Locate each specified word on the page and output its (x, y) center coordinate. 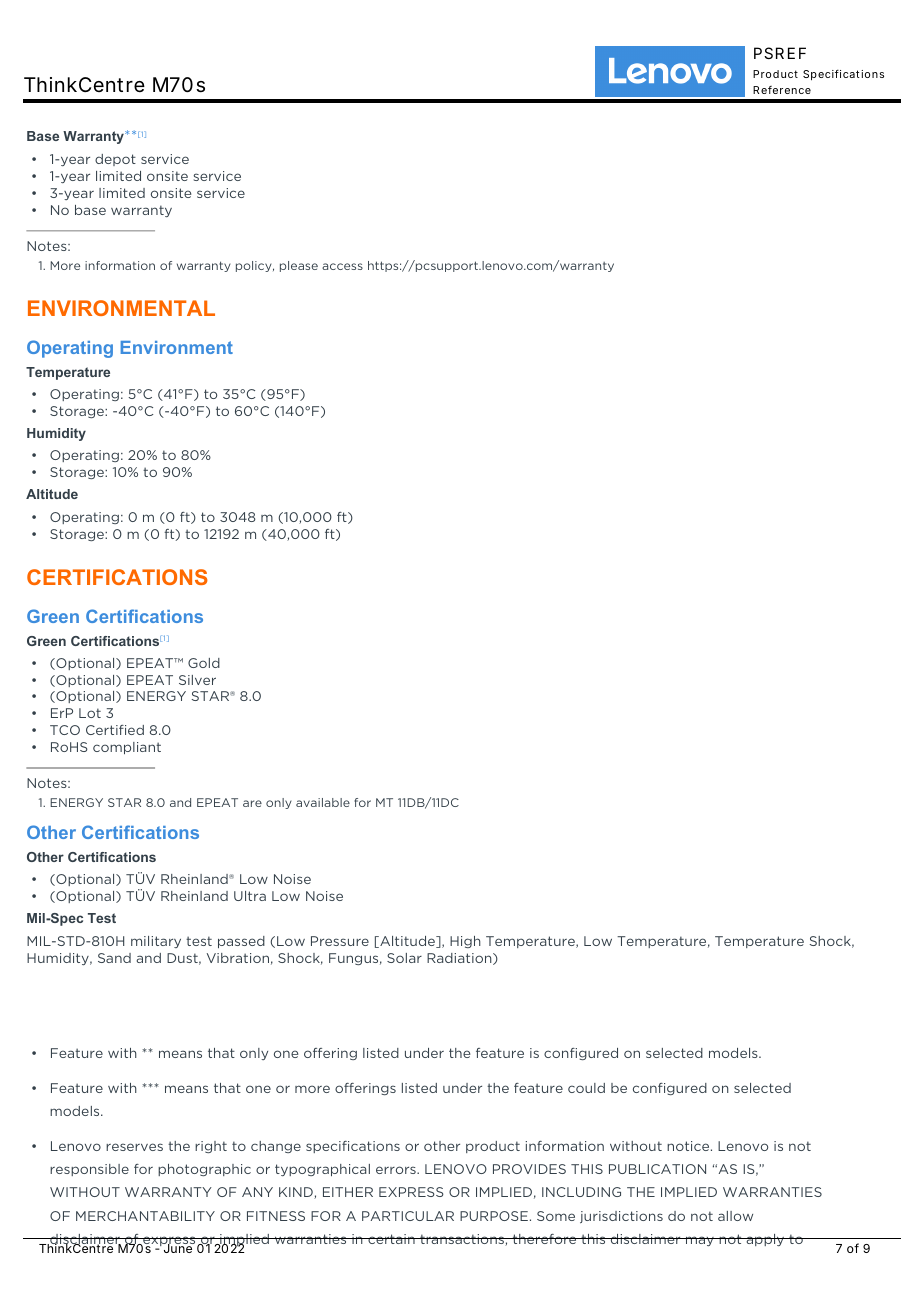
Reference (782, 90)
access (342, 266)
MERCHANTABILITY (145, 1216)
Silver (197, 680)
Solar (404, 958)
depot (115, 160)
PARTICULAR (408, 1216)
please (299, 266)
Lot (90, 713)
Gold (204, 663)
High (465, 942)
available (323, 802)
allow (735, 1216)
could (586, 1088)
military (156, 942)
